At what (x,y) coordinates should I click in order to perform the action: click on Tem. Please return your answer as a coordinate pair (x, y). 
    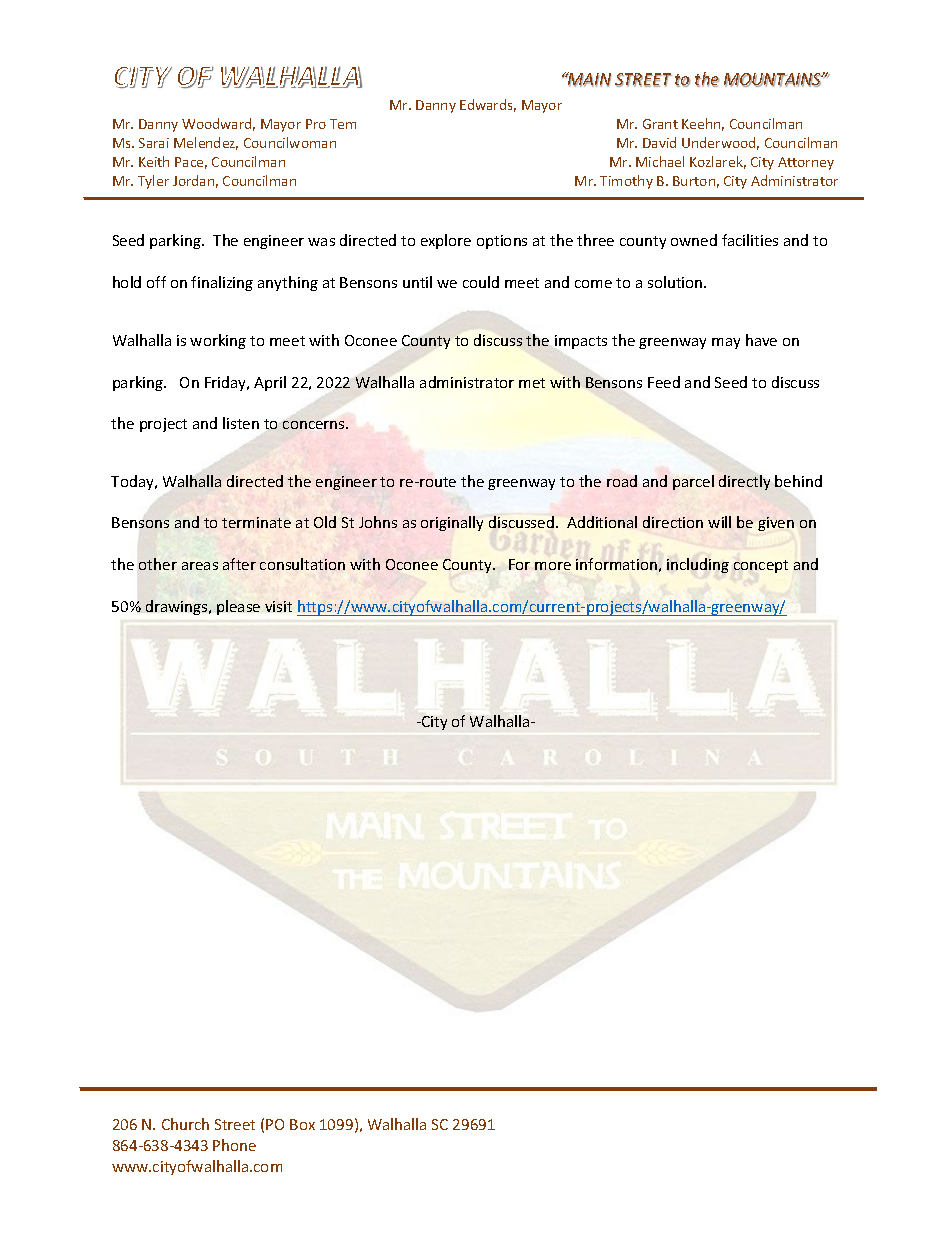
    Looking at the image, I should click on (343, 124).
